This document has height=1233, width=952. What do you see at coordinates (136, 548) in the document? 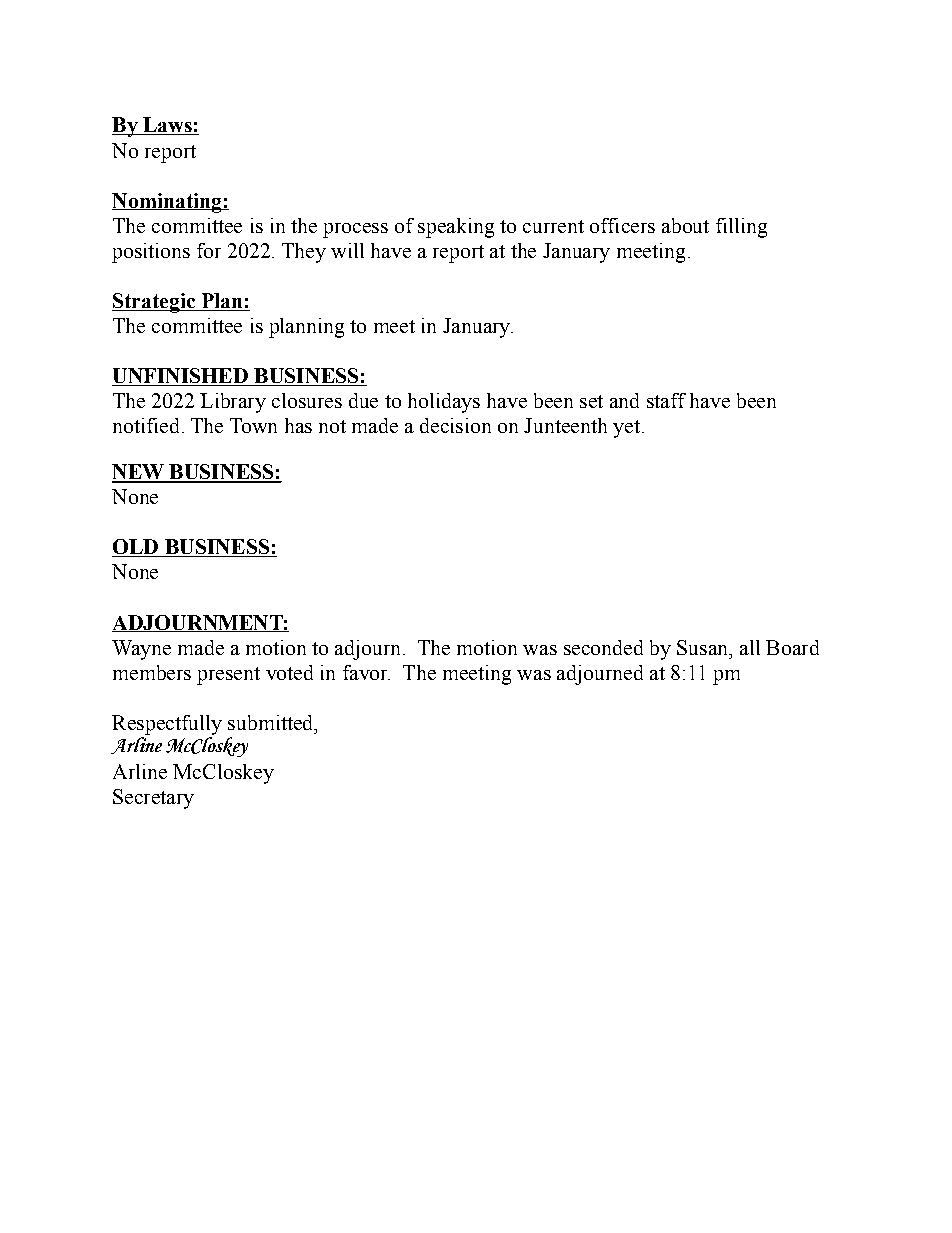
I see `OLD` at bounding box center [136, 548].
